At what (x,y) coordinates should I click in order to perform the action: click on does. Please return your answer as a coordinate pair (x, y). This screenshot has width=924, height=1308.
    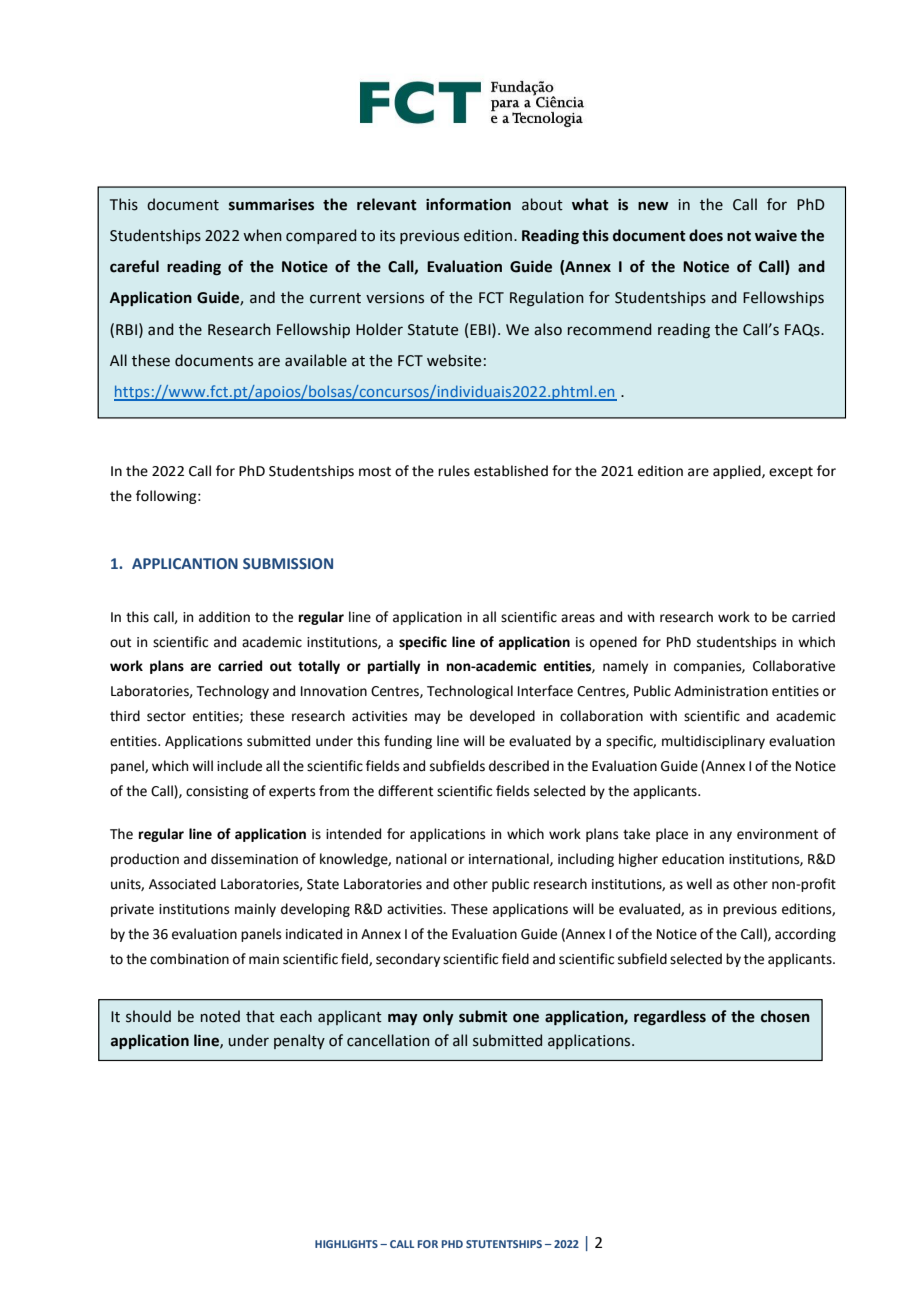
    Looking at the image, I should click on (706, 235).
